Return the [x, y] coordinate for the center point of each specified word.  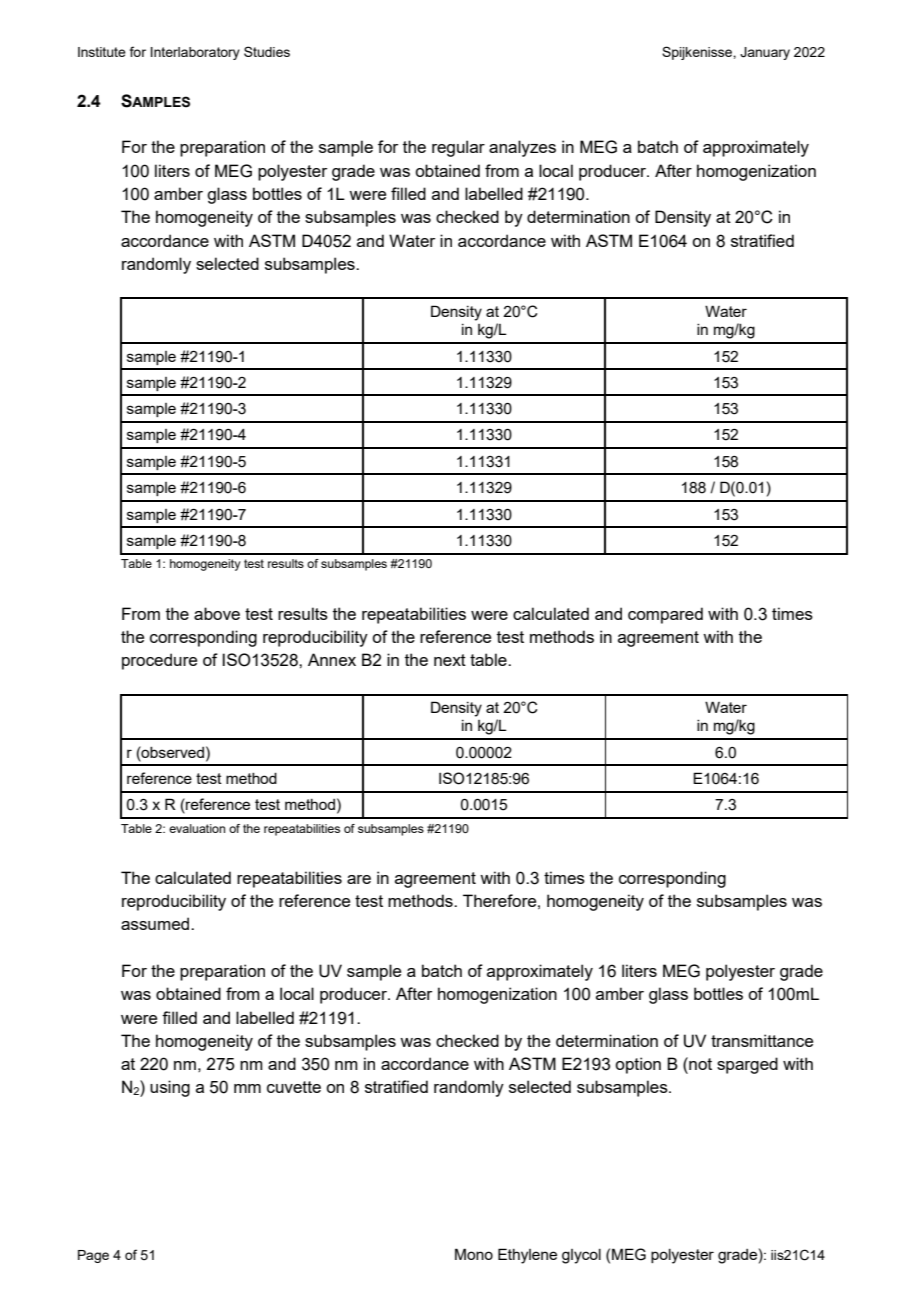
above [217, 613]
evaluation [197, 828]
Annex [332, 659]
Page [93, 1256]
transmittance [762, 1040]
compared [665, 615]
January [765, 53]
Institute [102, 52]
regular [458, 148]
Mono [474, 1254]
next [450, 660]
